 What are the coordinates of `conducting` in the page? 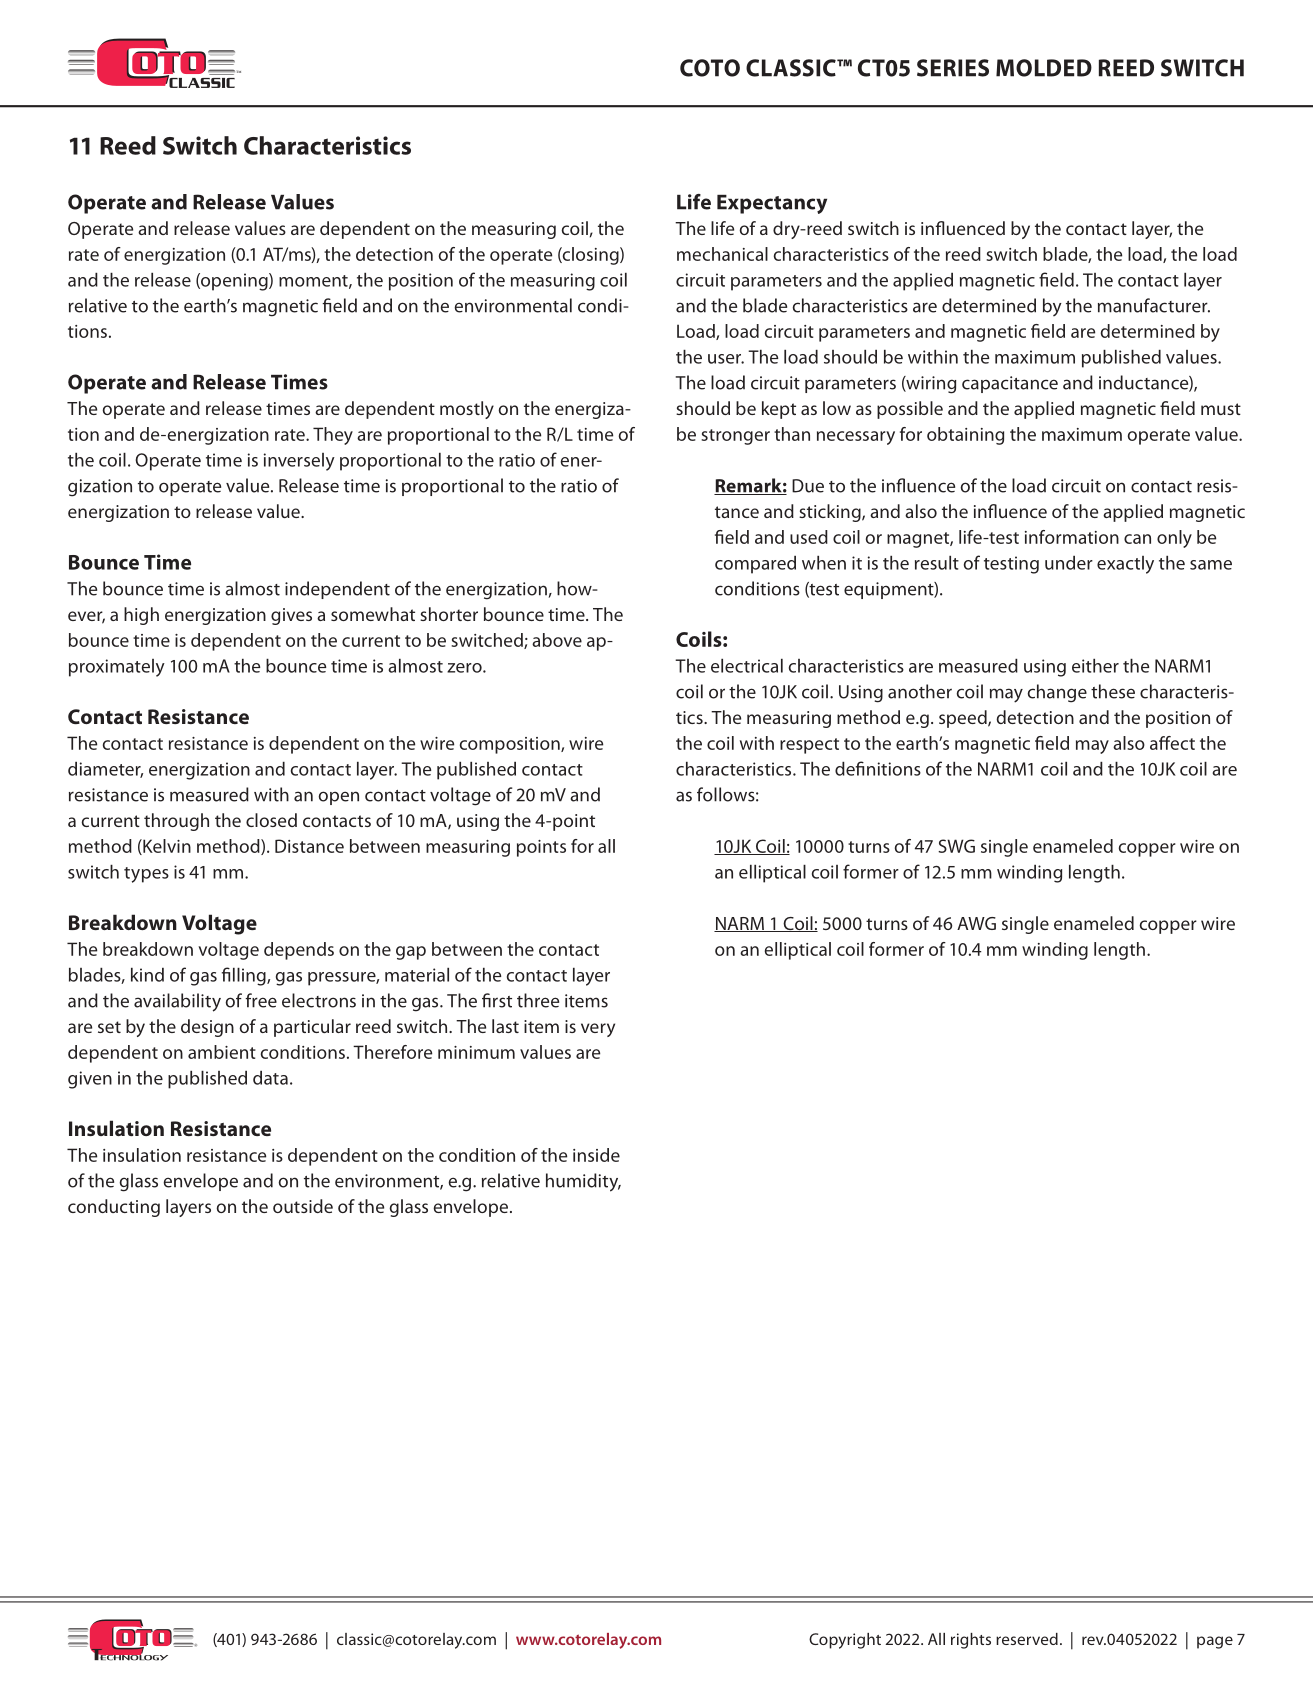 It's located at (114, 1208).
